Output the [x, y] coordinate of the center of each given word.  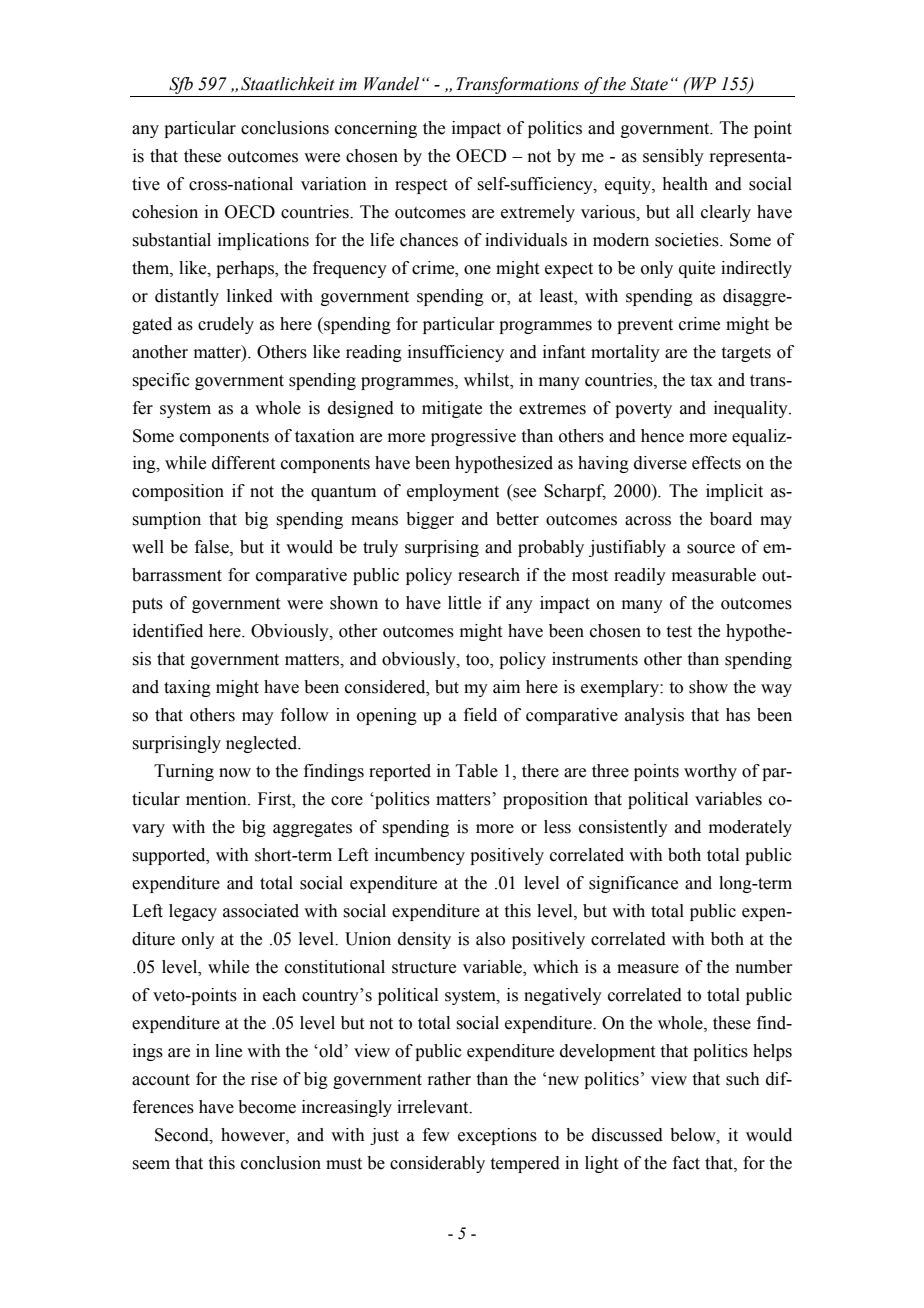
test [679, 632]
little [464, 603]
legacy [193, 912]
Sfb [181, 87]
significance [633, 884]
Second [183, 1135]
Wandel [391, 84]
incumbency [420, 856]
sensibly [673, 157]
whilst [488, 380]
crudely [226, 325]
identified [168, 631]
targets [746, 354]
